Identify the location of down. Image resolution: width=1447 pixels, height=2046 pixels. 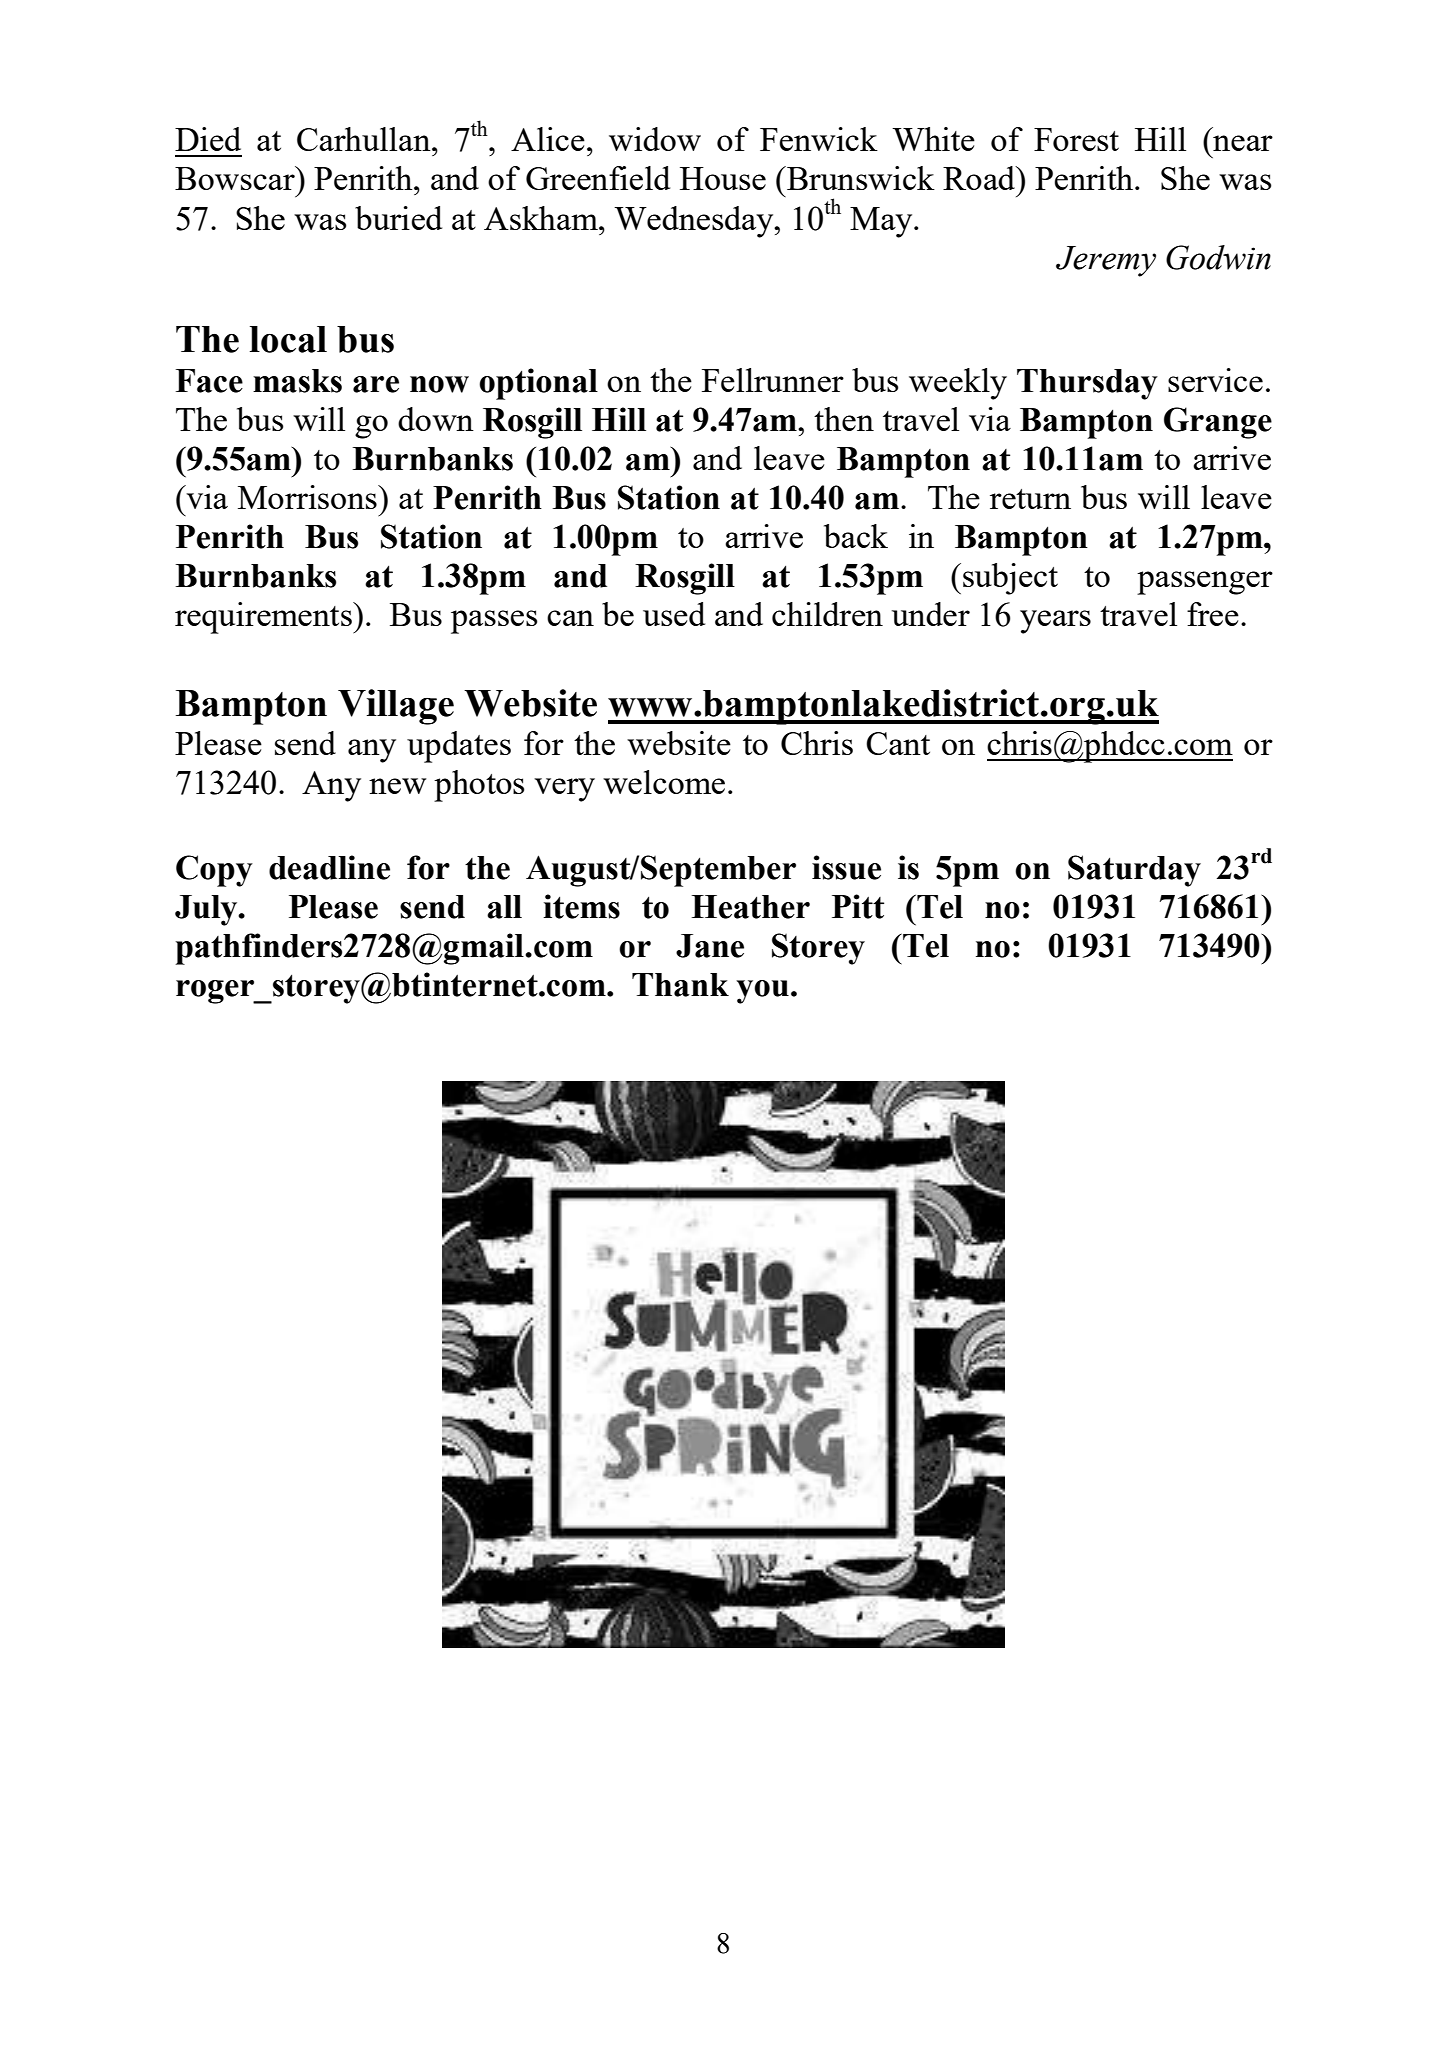
(436, 419).
